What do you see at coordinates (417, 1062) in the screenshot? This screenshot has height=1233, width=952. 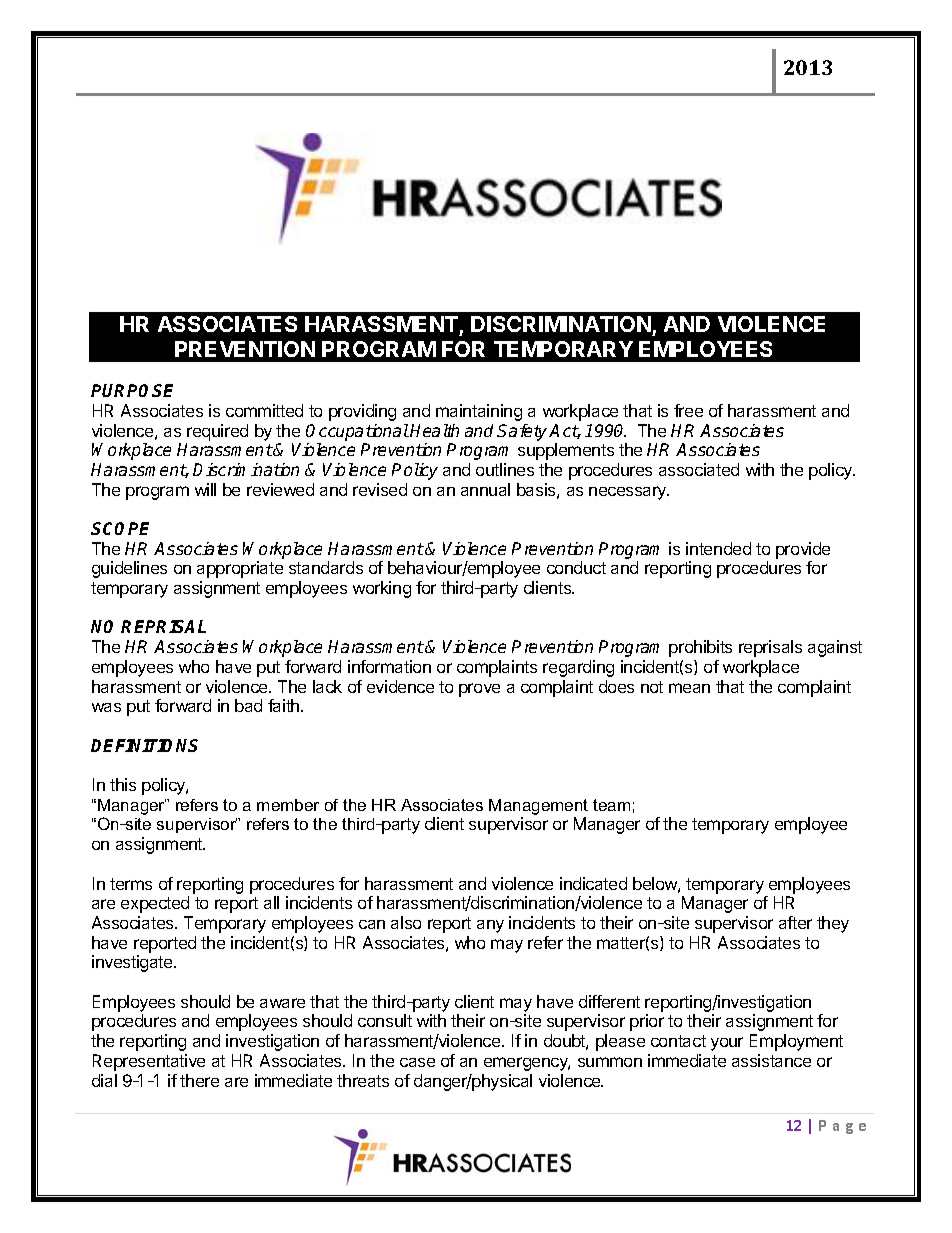 I see `case` at bounding box center [417, 1062].
